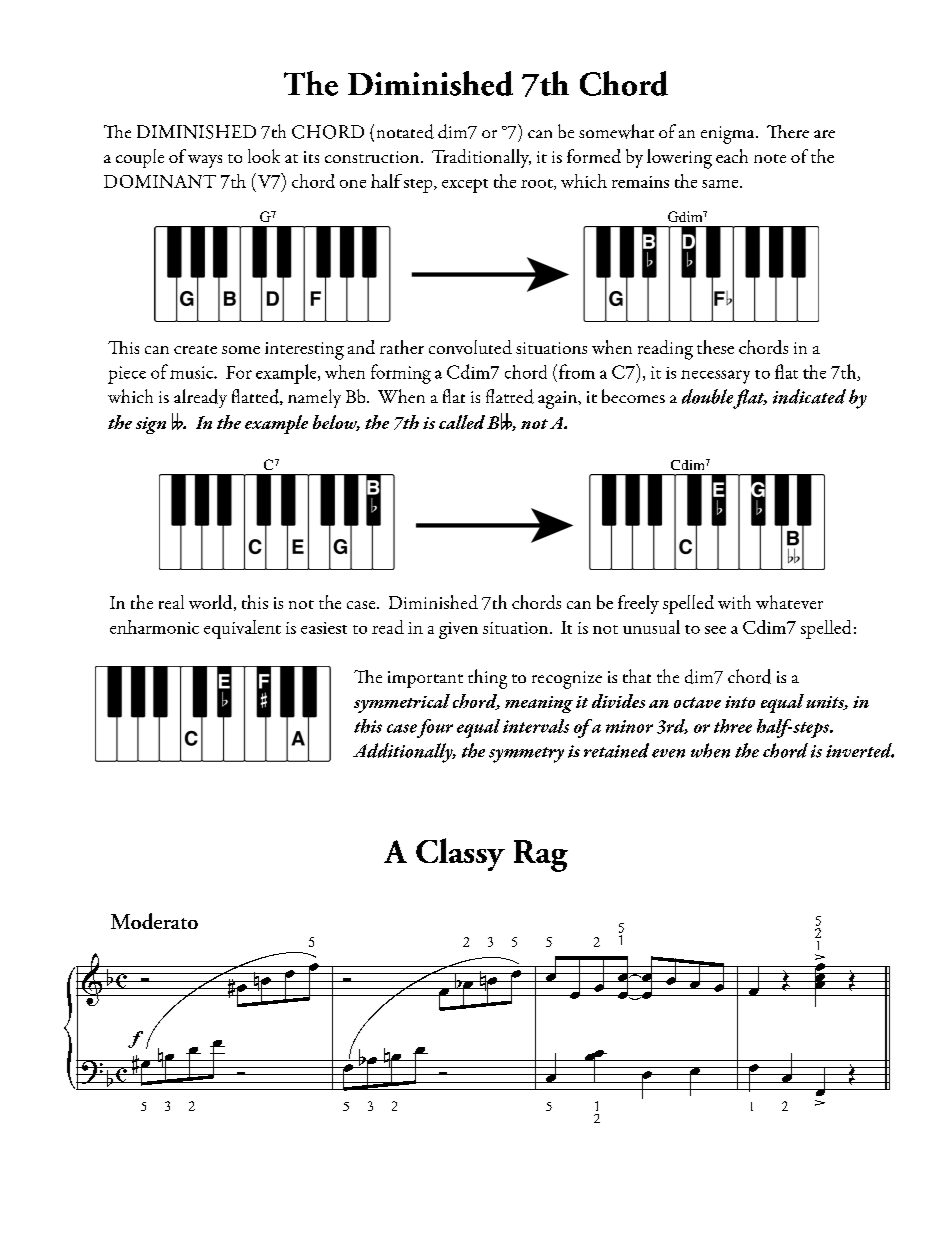  I want to click on thing, so click(487, 679).
